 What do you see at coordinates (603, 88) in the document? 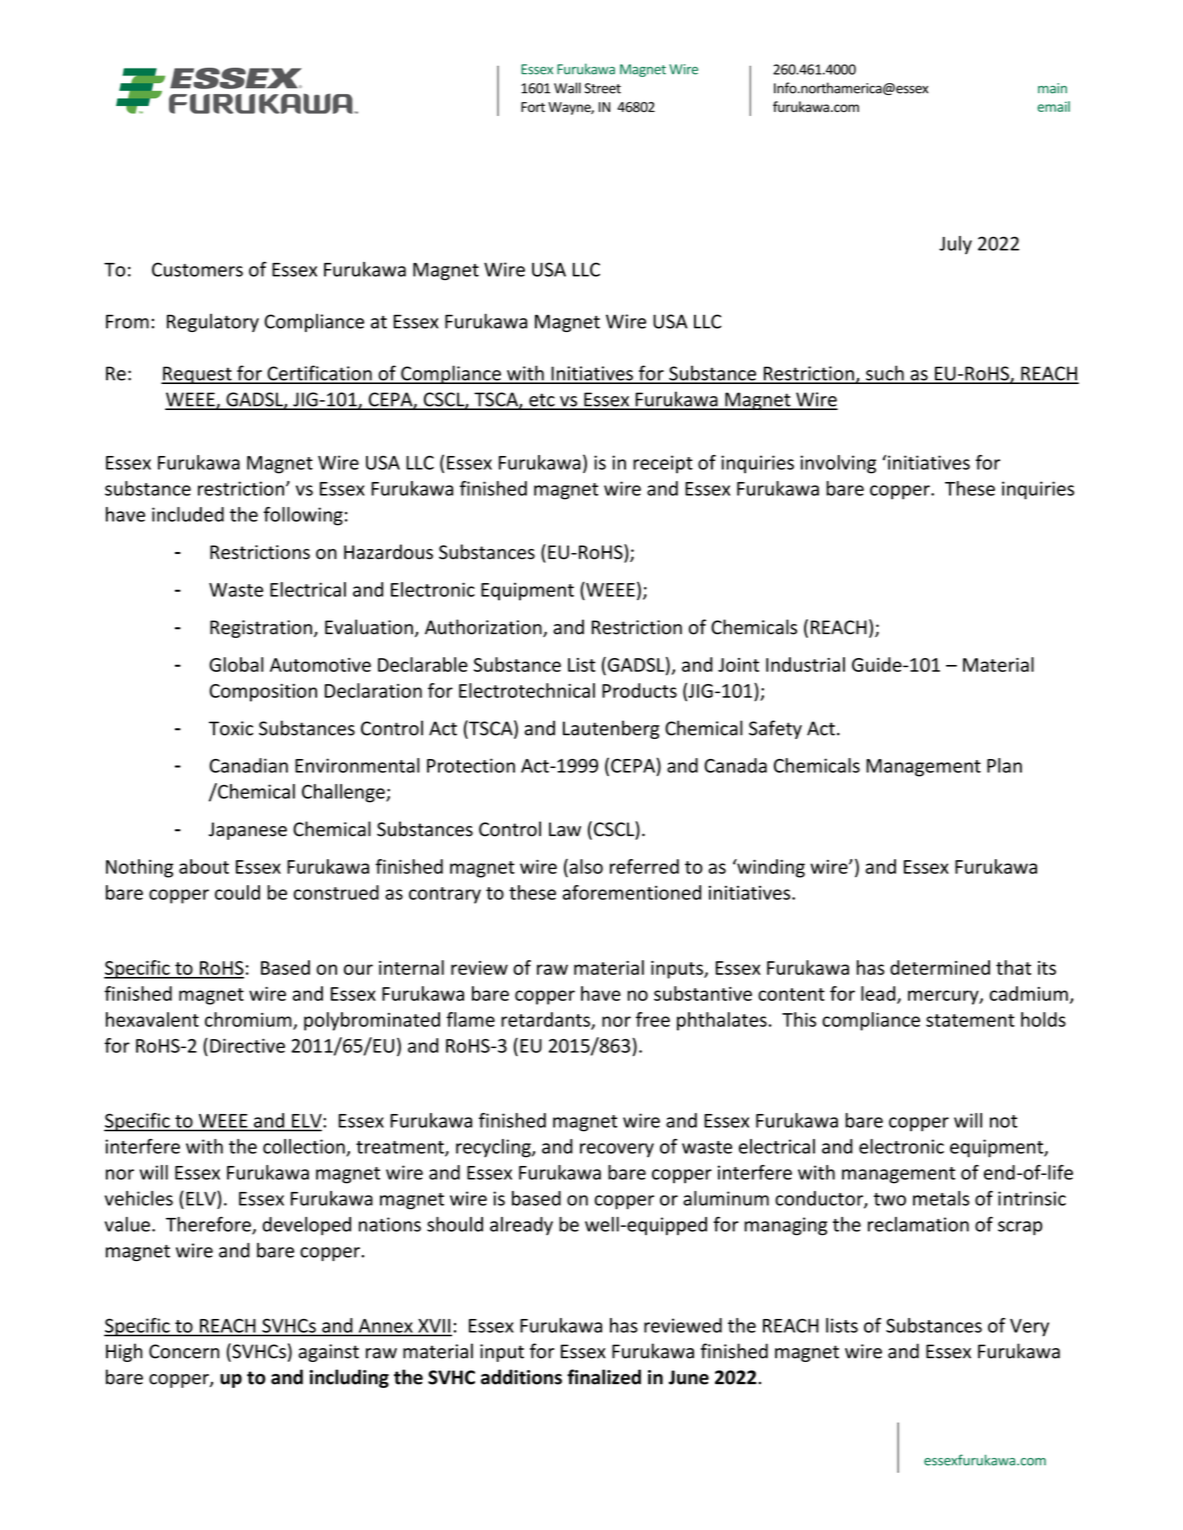
I see `Street` at bounding box center [603, 88].
